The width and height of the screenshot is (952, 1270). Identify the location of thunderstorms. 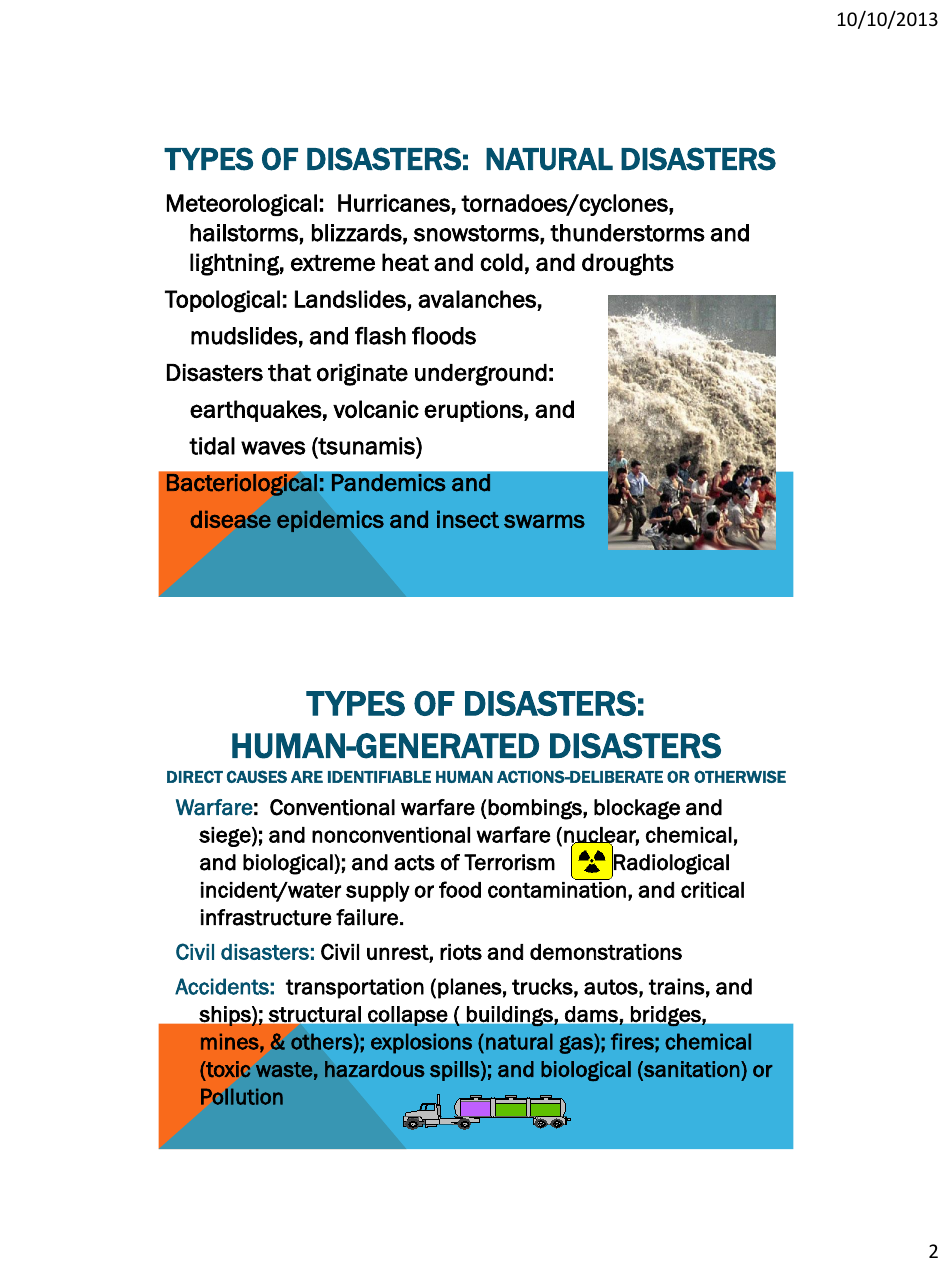
(627, 233).
